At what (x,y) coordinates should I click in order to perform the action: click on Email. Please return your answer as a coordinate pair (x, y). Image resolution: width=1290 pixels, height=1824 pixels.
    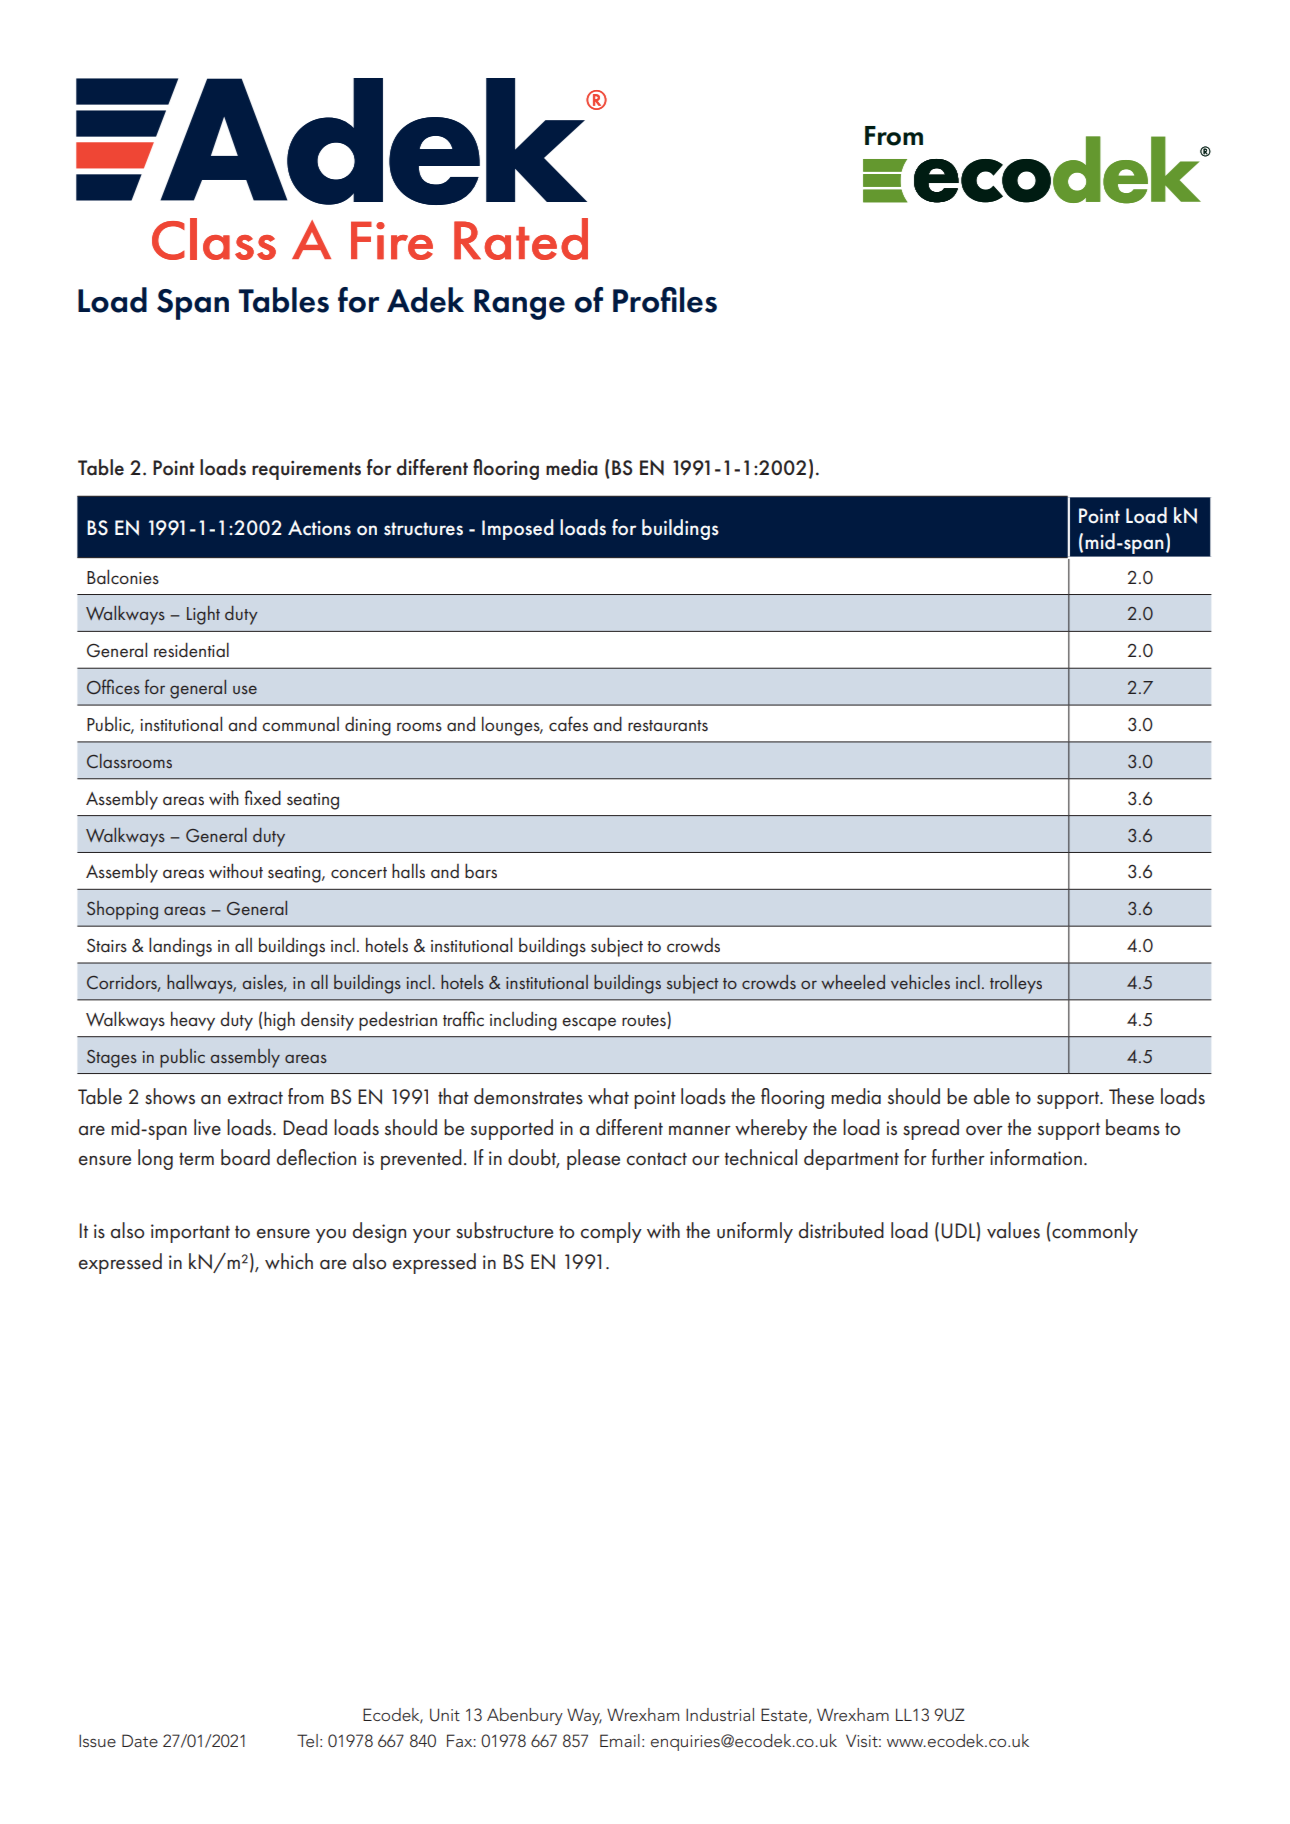
    Looking at the image, I should click on (620, 1740).
